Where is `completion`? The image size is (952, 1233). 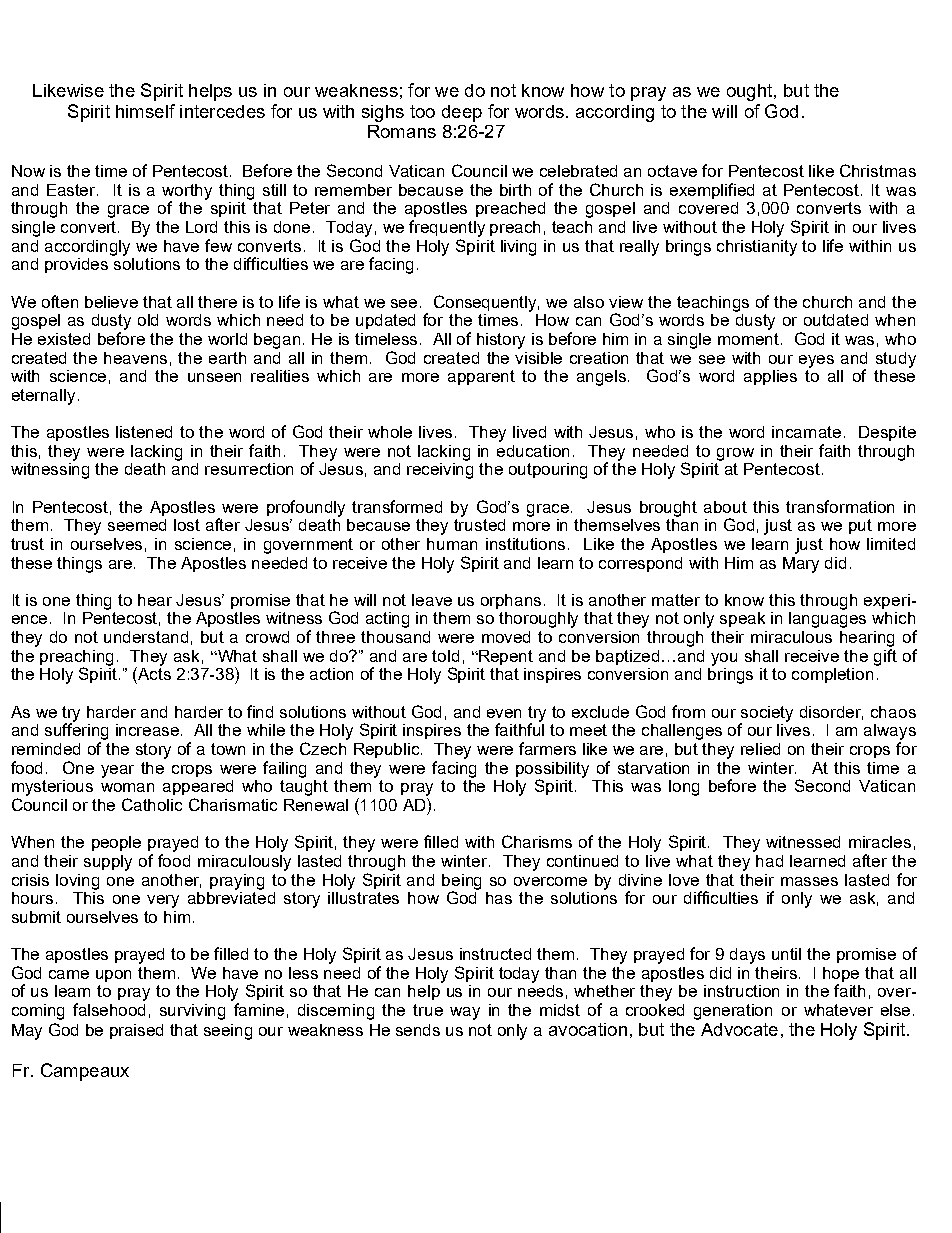 completion is located at coordinates (832, 675).
